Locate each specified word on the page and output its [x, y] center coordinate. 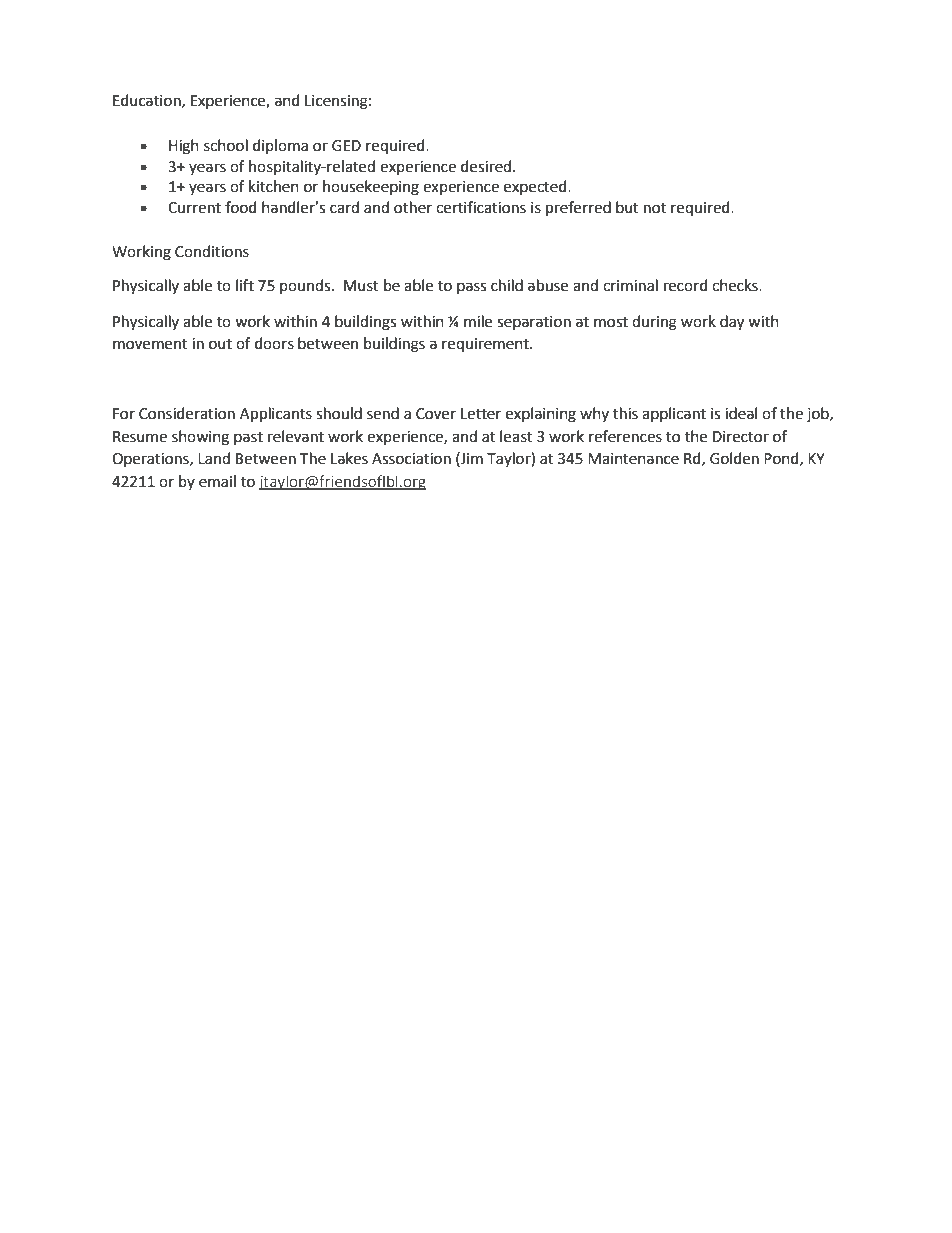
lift [245, 285]
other [413, 207]
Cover [436, 414]
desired [487, 166]
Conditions [212, 251]
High [184, 147]
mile [478, 321]
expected [536, 187]
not [655, 208]
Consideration [187, 413]
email [217, 481]
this [625, 413]
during [654, 323]
